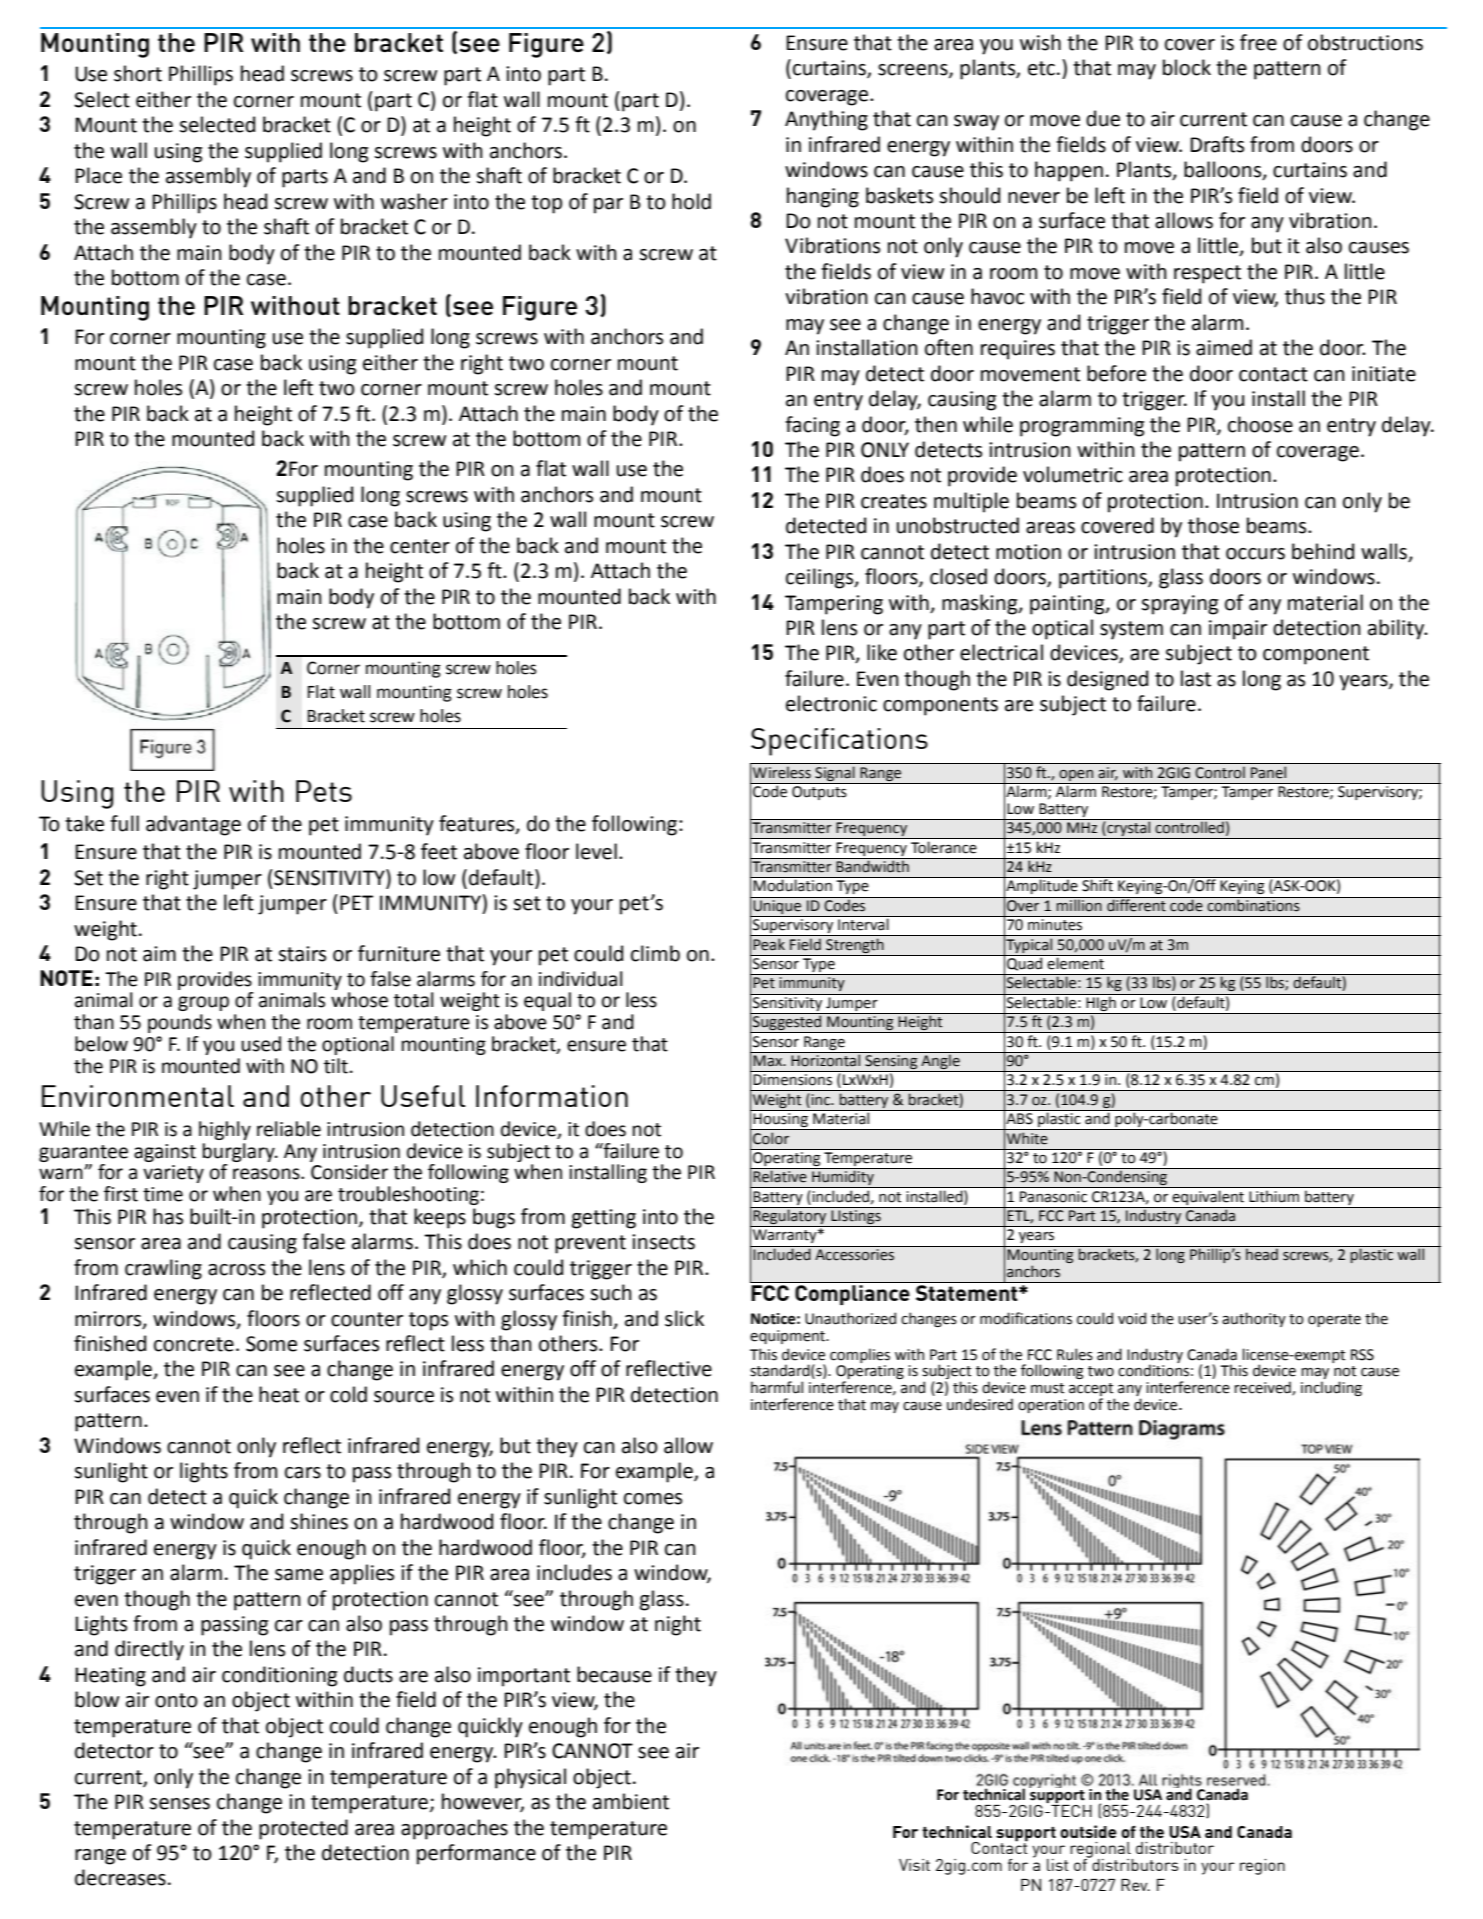  What do you see at coordinates (826, 120) in the document?
I see `Anything` at bounding box center [826, 120].
